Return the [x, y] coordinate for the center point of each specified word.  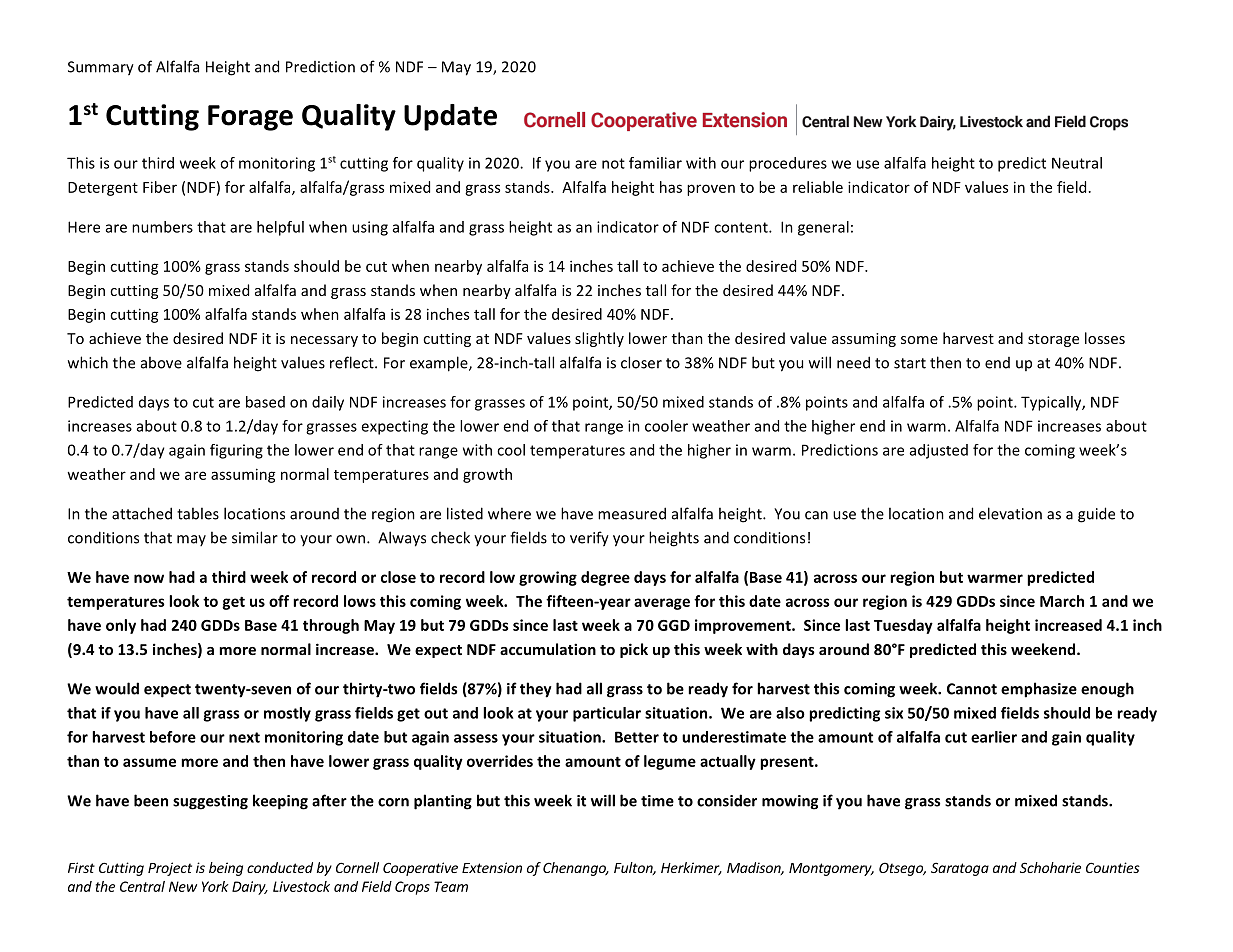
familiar [655, 163]
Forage [250, 118]
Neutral [1077, 163]
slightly [599, 339]
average [662, 604]
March [1062, 601]
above [161, 362]
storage [1053, 340]
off [279, 601]
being [226, 869]
